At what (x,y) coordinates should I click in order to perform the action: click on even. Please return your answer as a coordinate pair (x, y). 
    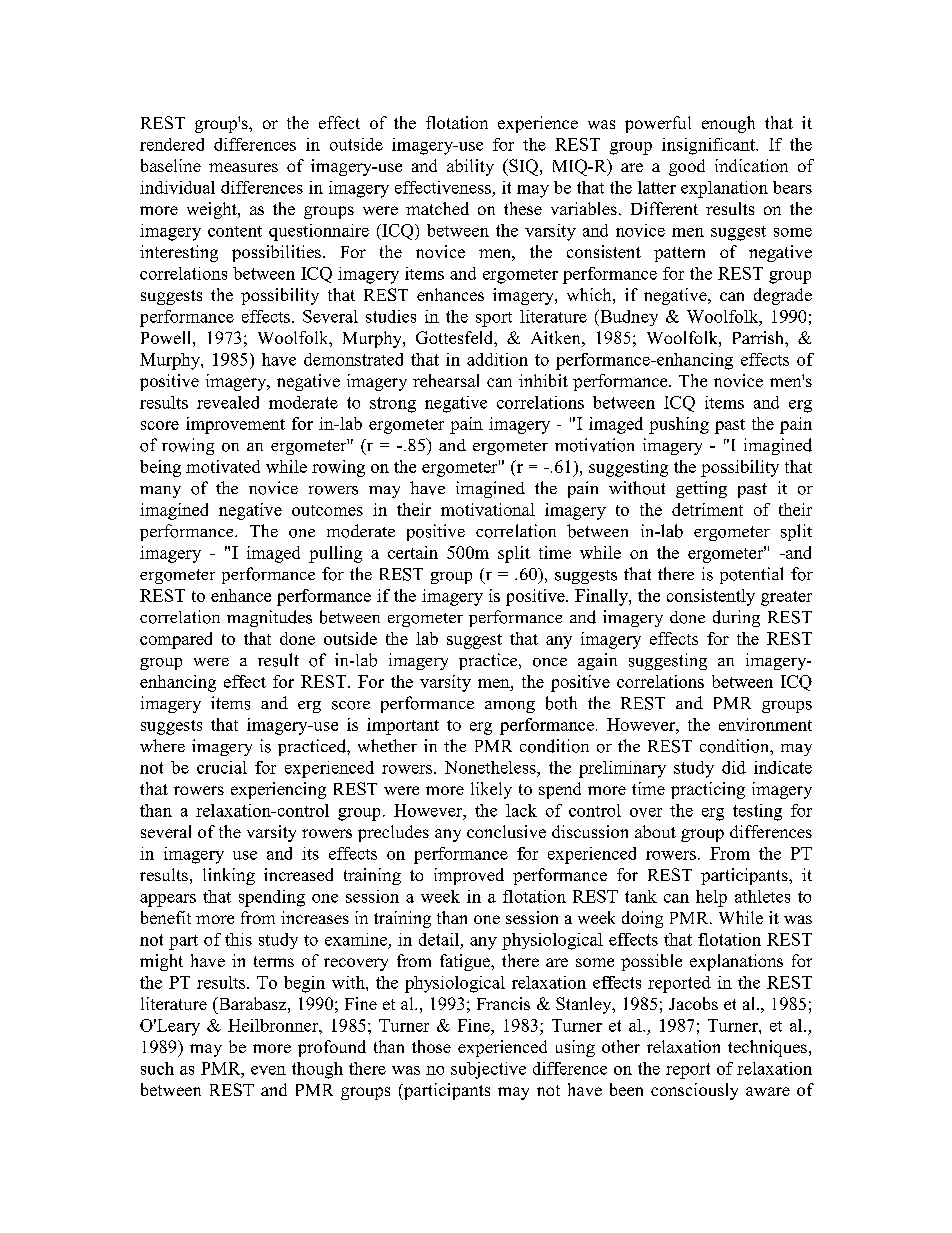
    Looking at the image, I should click on (268, 1070).
